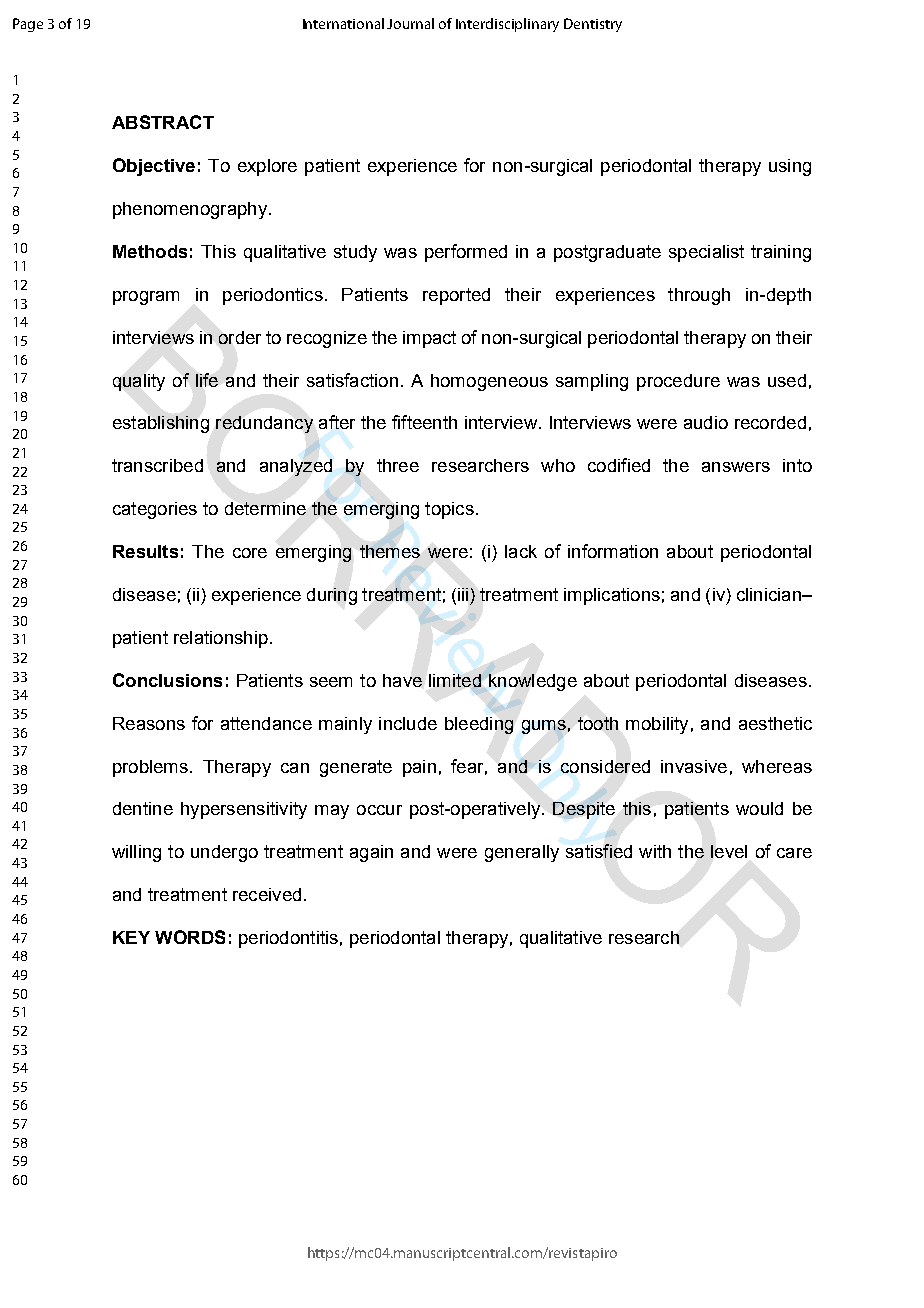 Image resolution: width=924 pixels, height=1308 pixels. I want to click on Page, so click(28, 25).
